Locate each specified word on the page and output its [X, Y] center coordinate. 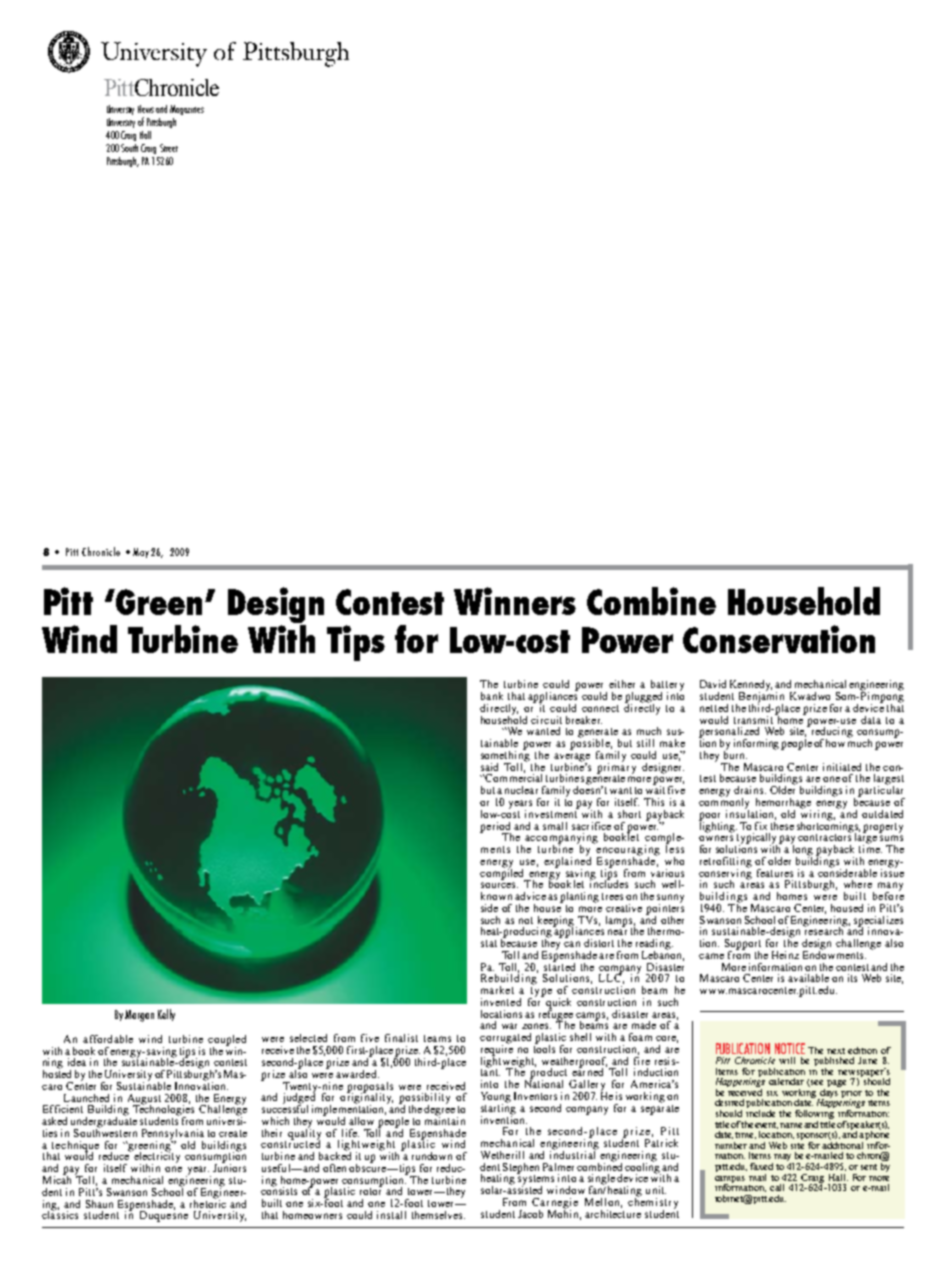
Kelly [166, 1015]
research [824, 930]
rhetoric [208, 1202]
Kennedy [751, 686]
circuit [546, 720]
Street [169, 148]
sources [499, 885]
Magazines [187, 110]
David [713, 684]
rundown [432, 1156]
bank [492, 696]
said [489, 767]
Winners [515, 601]
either [622, 684]
